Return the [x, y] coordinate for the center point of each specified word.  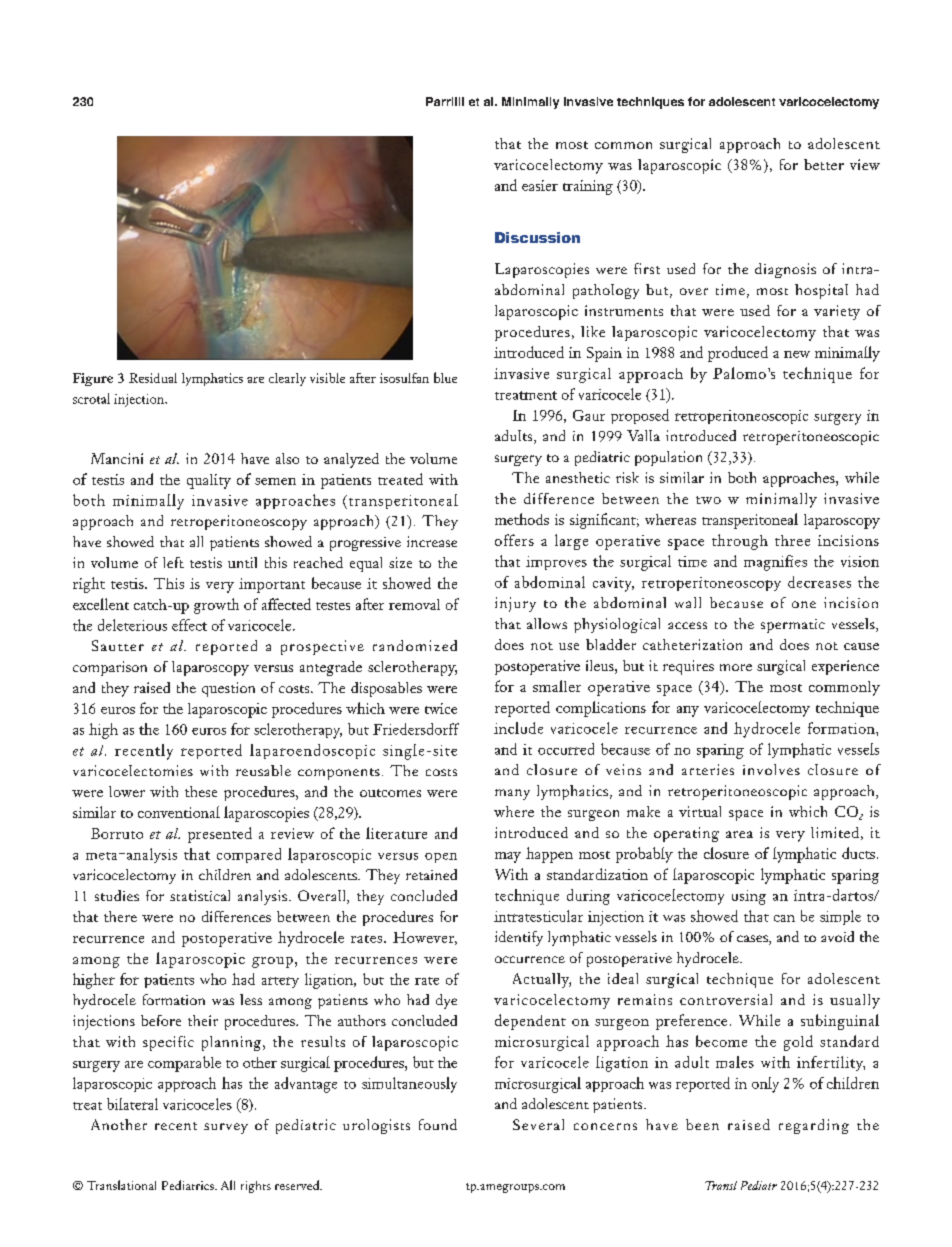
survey [226, 1128]
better [824, 164]
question [228, 689]
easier [540, 185]
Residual [153, 378]
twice [441, 708]
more [736, 667]
